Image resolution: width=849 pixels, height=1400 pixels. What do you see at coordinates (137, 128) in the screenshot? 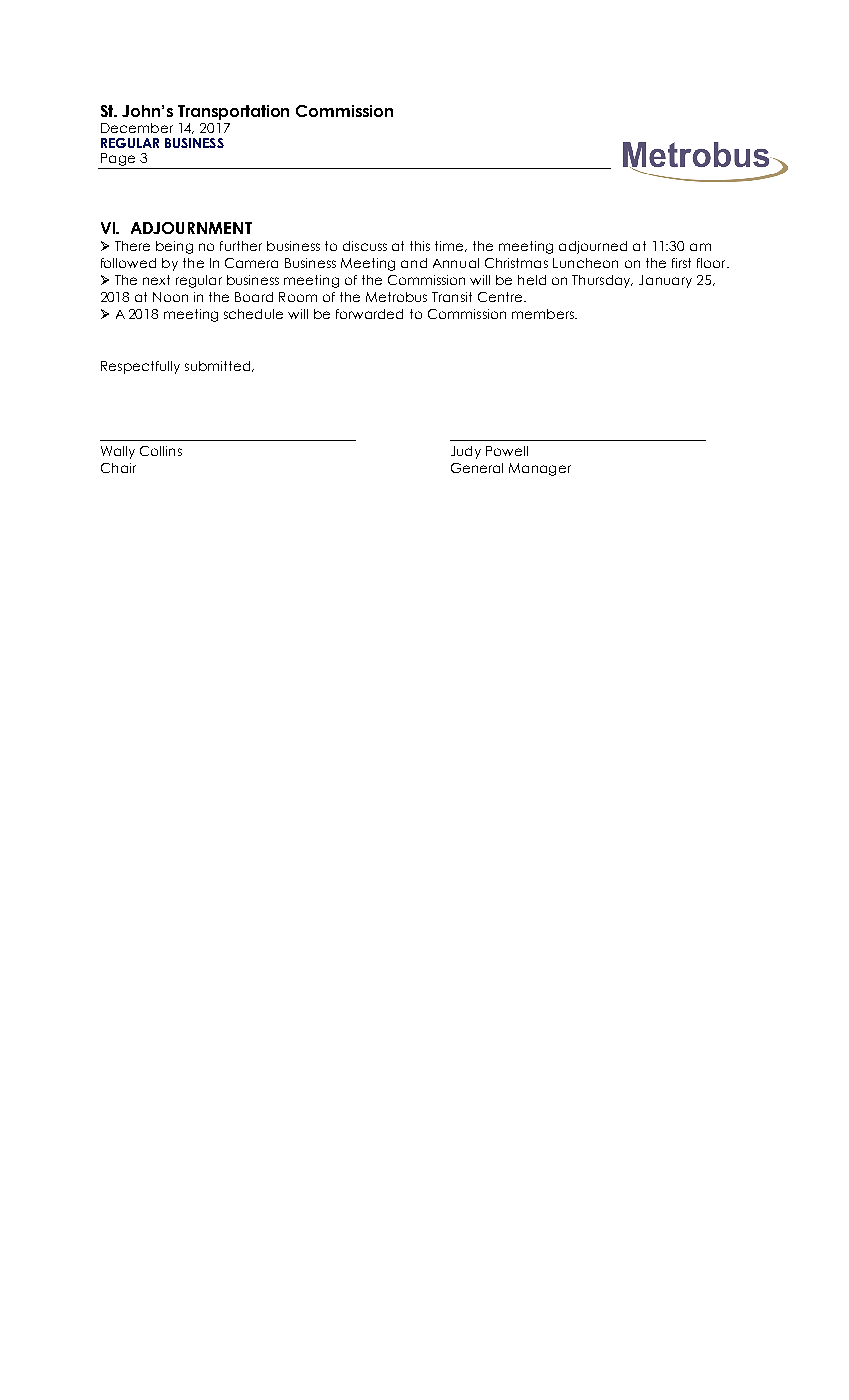
I see `December` at bounding box center [137, 128].
